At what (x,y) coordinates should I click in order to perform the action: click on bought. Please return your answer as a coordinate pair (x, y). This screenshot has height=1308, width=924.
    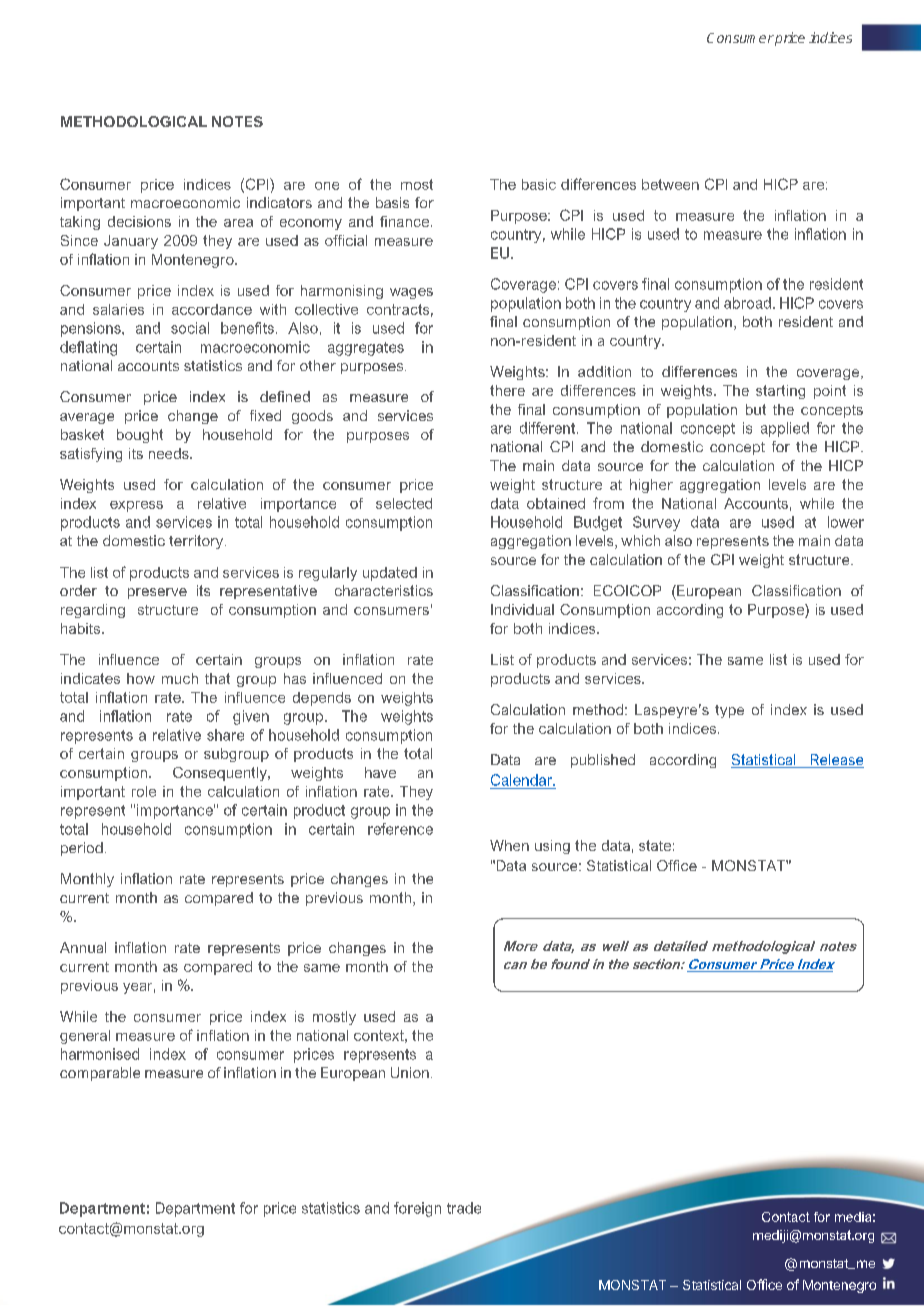
    Looking at the image, I should click on (140, 436).
